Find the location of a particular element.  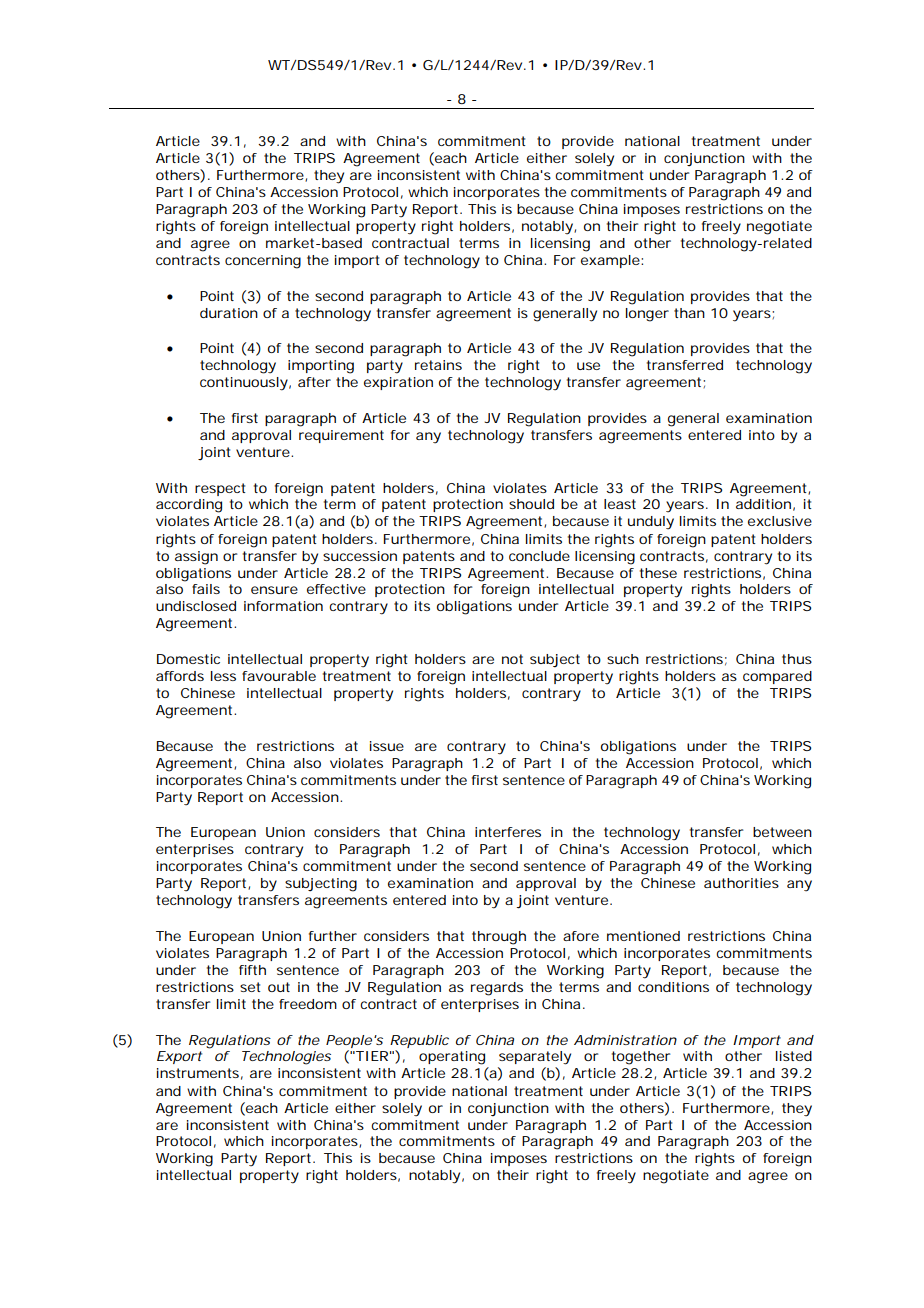

interferes is located at coordinates (508, 832).
